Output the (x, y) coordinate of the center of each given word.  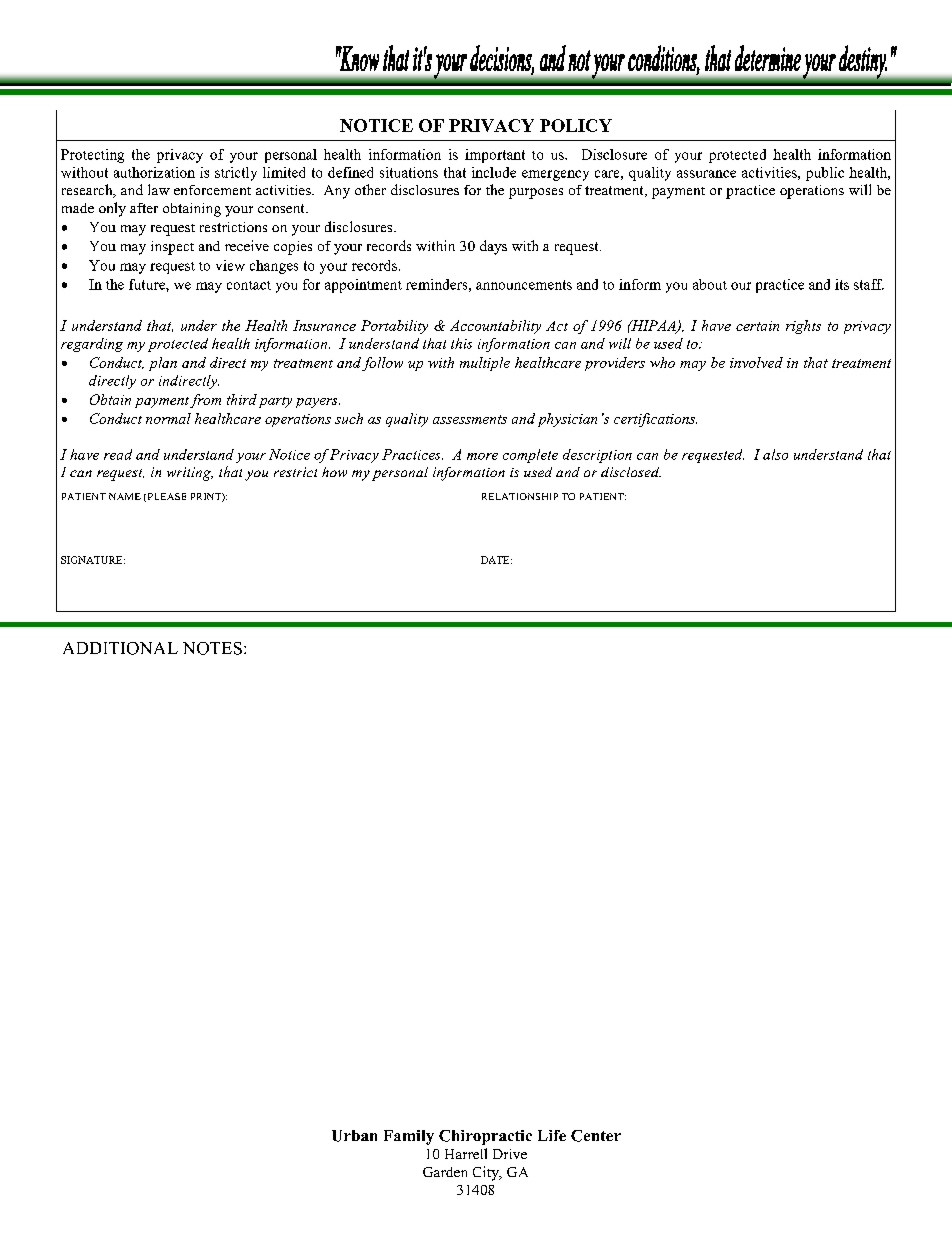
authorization (154, 172)
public (825, 174)
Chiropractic (485, 1137)
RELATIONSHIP (520, 496)
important (495, 156)
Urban (354, 1136)
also (775, 454)
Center (596, 1136)
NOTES (212, 648)
